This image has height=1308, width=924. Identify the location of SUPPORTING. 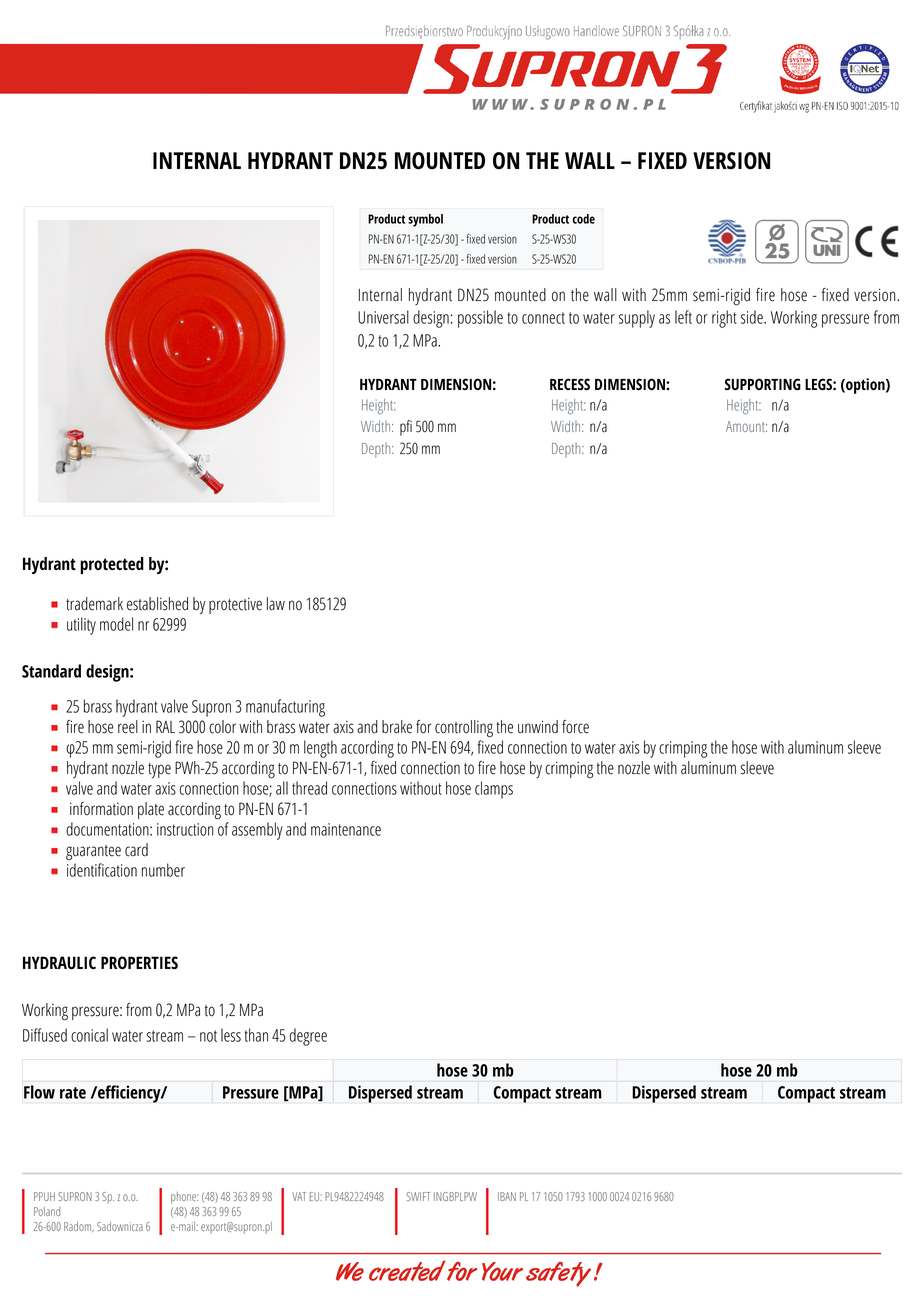
(763, 384).
